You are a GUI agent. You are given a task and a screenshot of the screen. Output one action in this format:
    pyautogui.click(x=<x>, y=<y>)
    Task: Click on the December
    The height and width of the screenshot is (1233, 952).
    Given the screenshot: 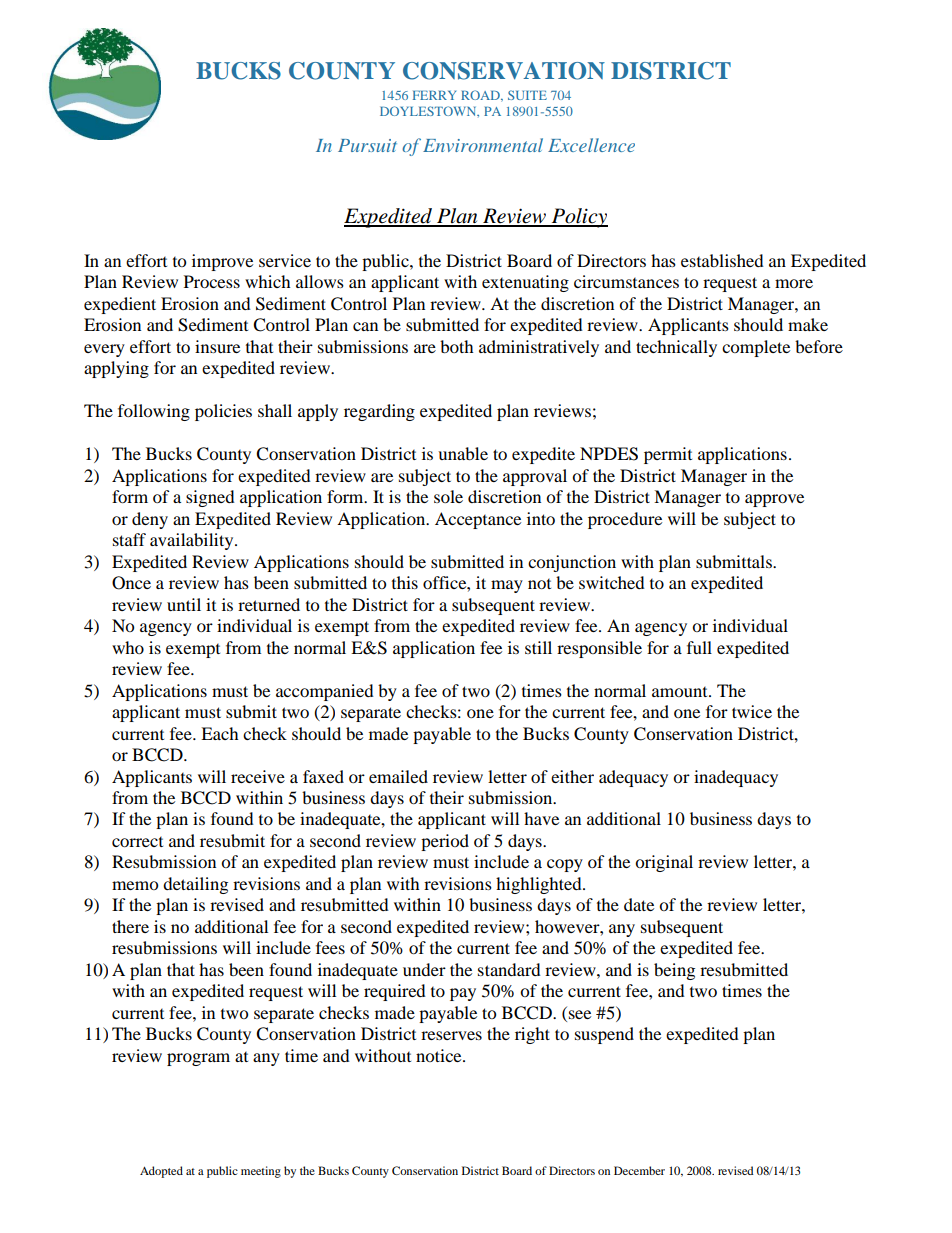 What is the action you would take?
    pyautogui.click(x=639, y=1170)
